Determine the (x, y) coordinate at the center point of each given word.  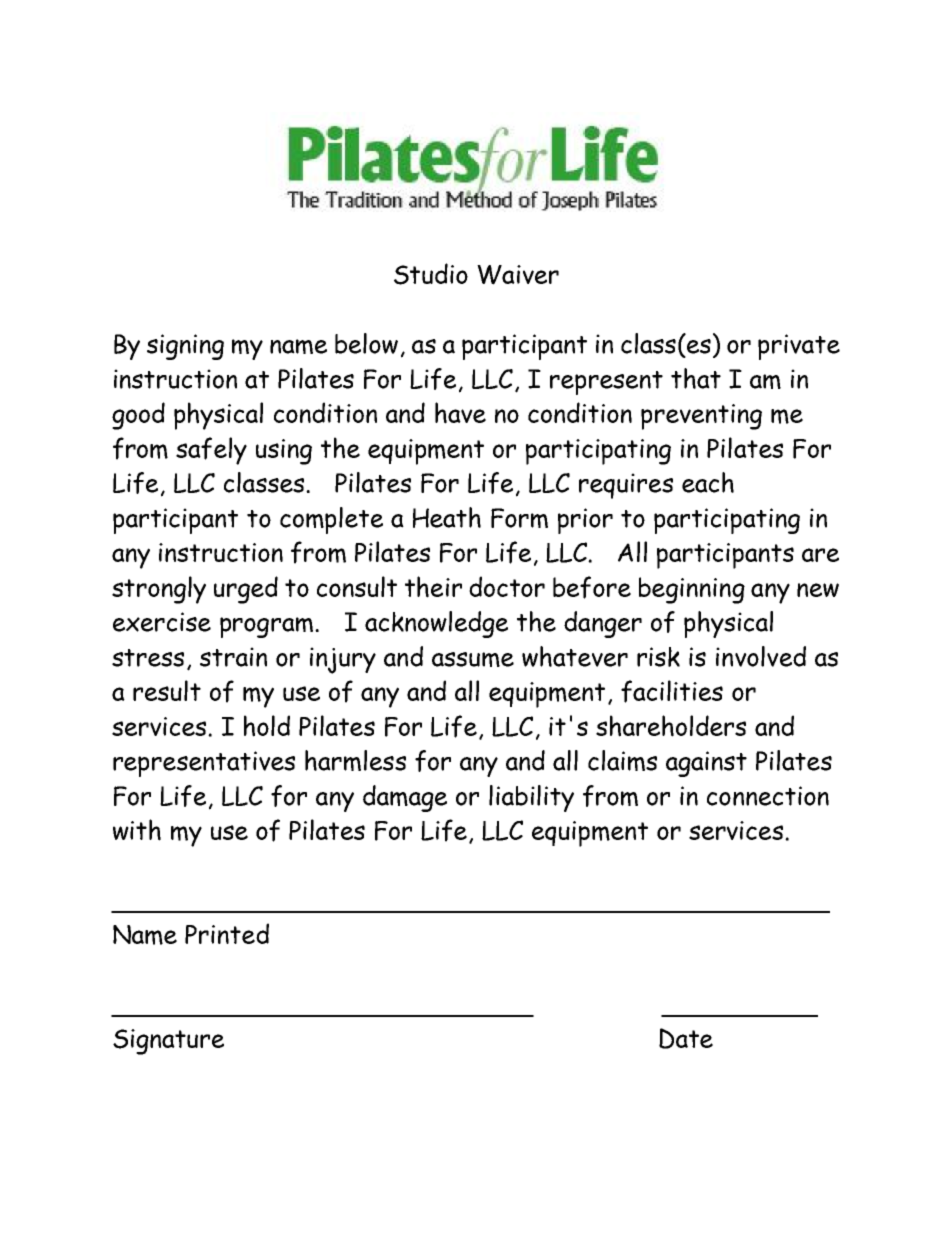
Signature (168, 1042)
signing (185, 347)
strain (233, 657)
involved (761, 656)
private (799, 347)
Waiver (518, 275)
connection (768, 796)
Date (686, 1038)
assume (473, 659)
